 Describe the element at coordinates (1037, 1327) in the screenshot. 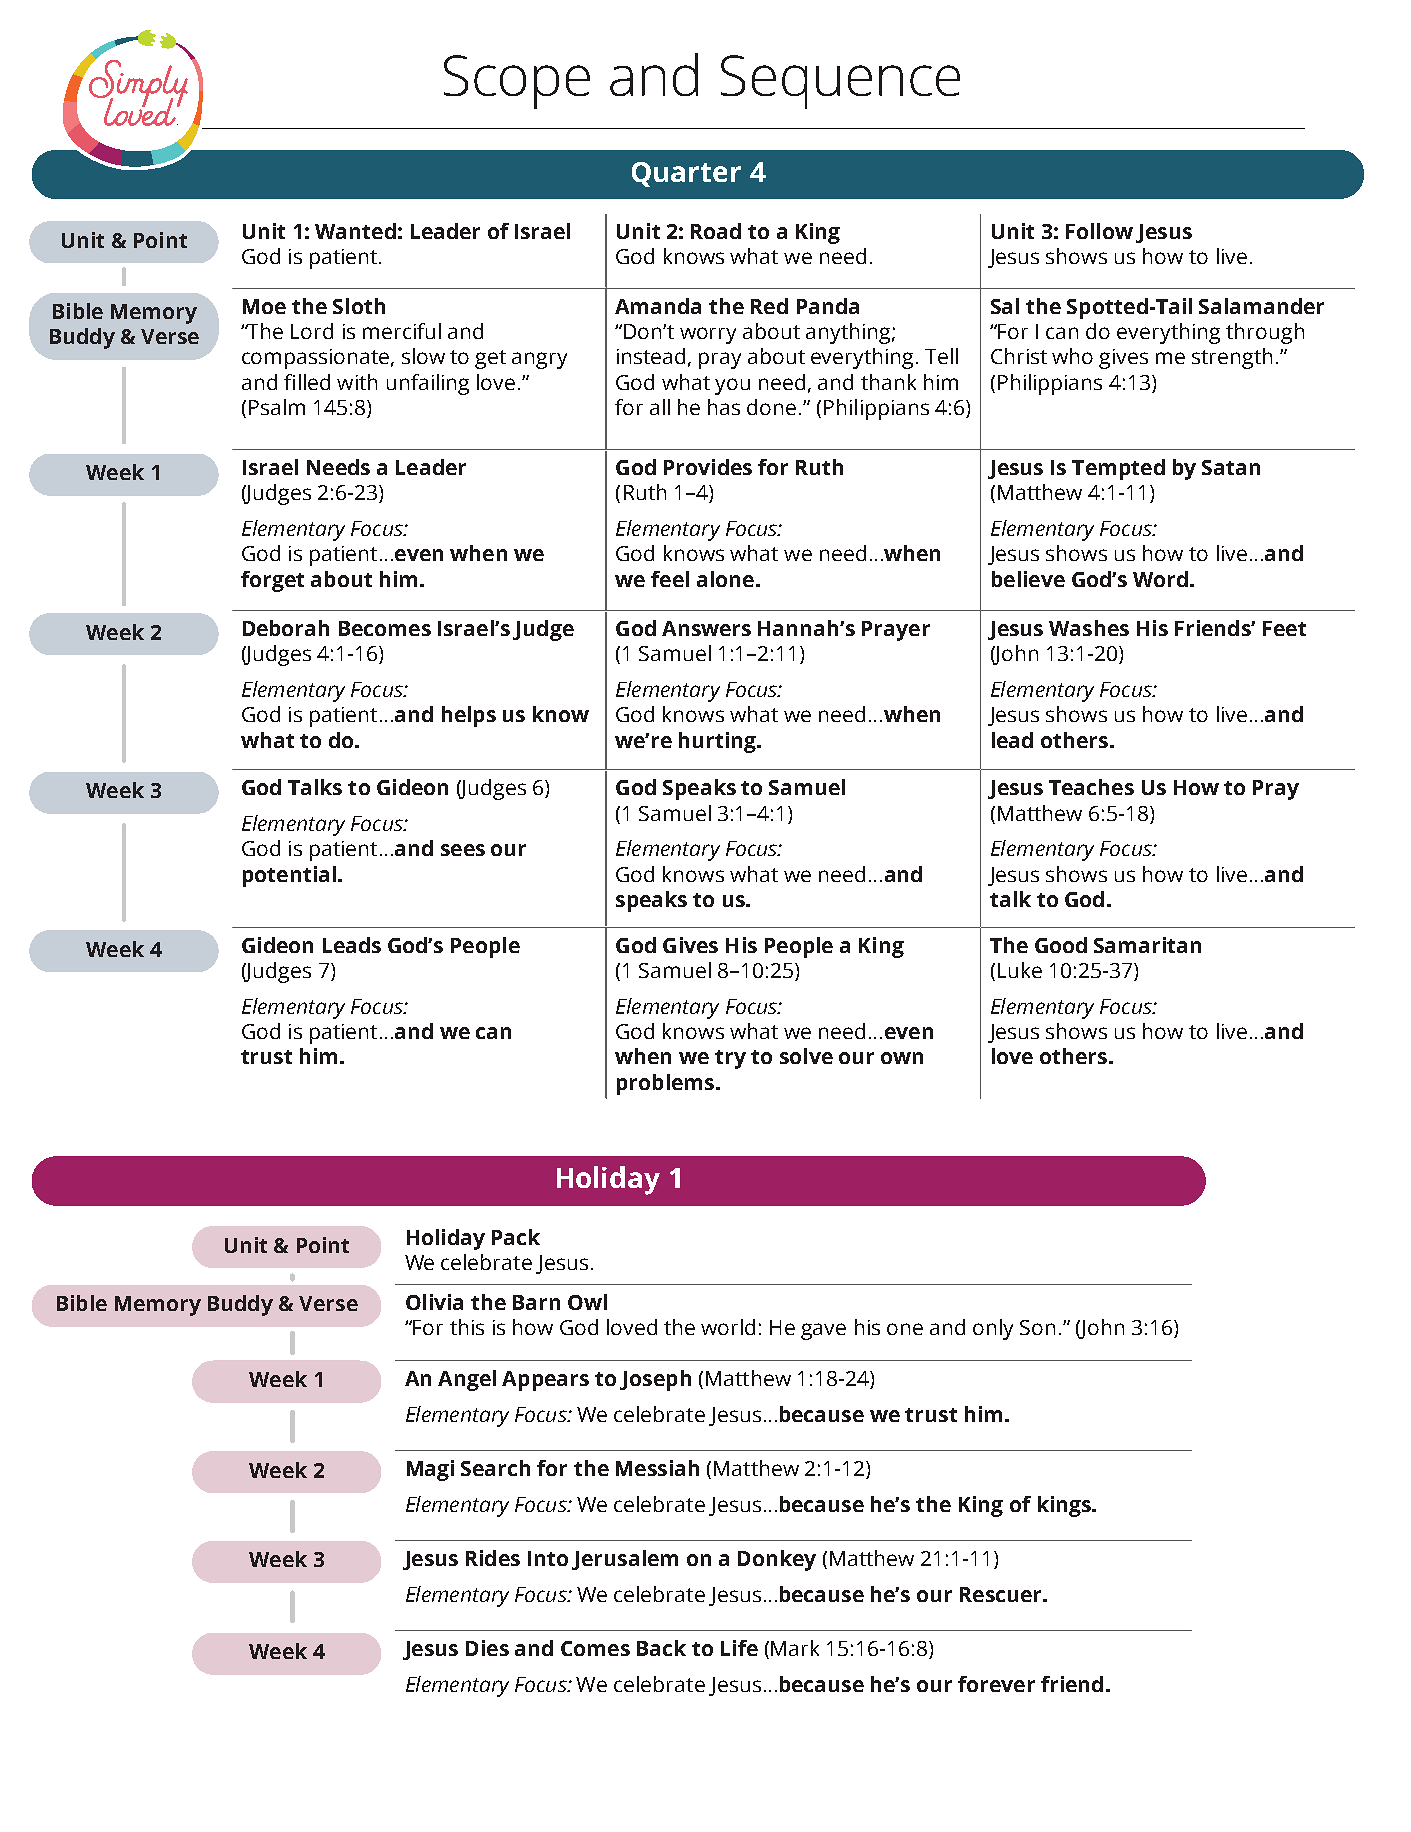

I see `Son` at that location.
